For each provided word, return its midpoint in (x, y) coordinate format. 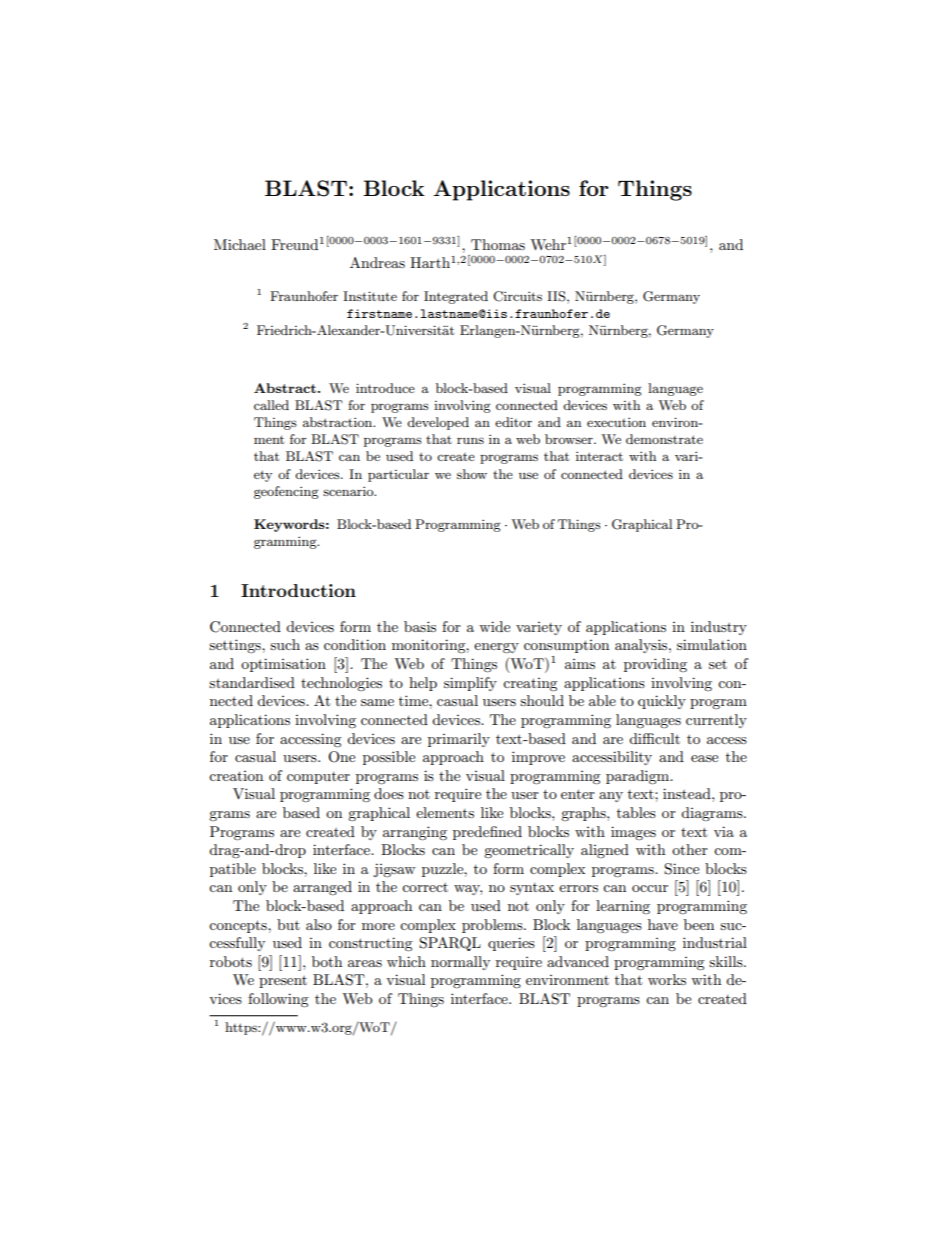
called (271, 405)
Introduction (298, 590)
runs (470, 440)
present (283, 982)
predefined (487, 833)
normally (460, 963)
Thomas (498, 244)
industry (719, 628)
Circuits (517, 296)
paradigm (639, 777)
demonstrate (664, 439)
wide (494, 626)
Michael (240, 244)
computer (318, 778)
